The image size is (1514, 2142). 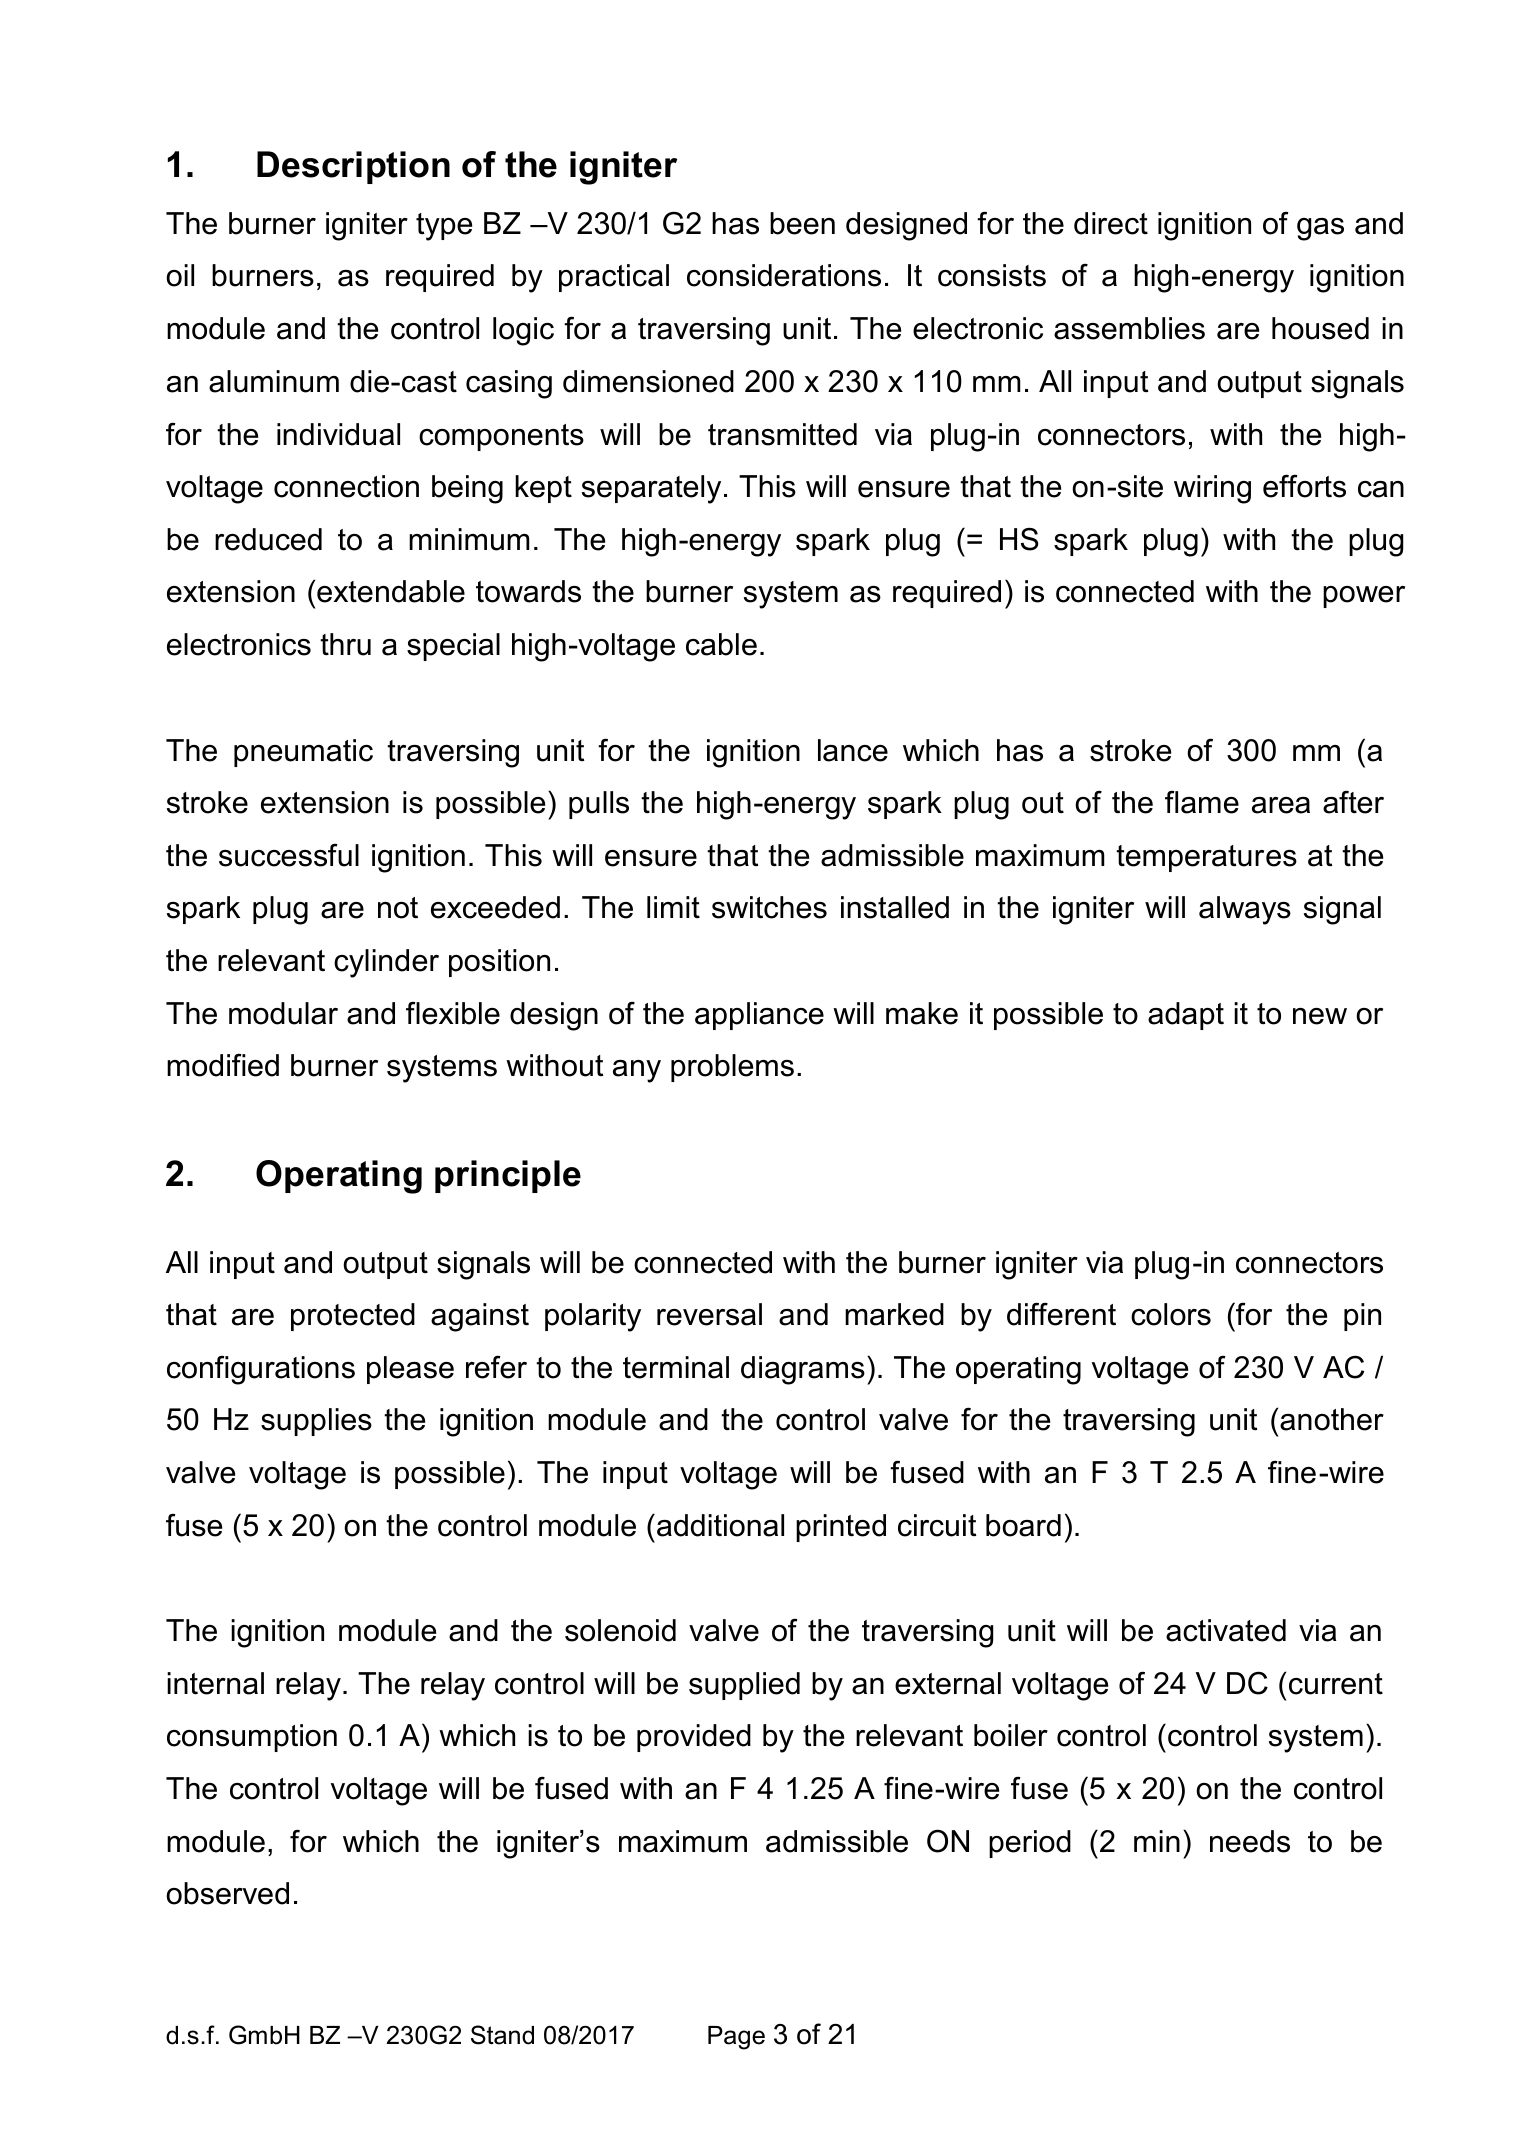 I want to click on been, so click(x=802, y=223).
